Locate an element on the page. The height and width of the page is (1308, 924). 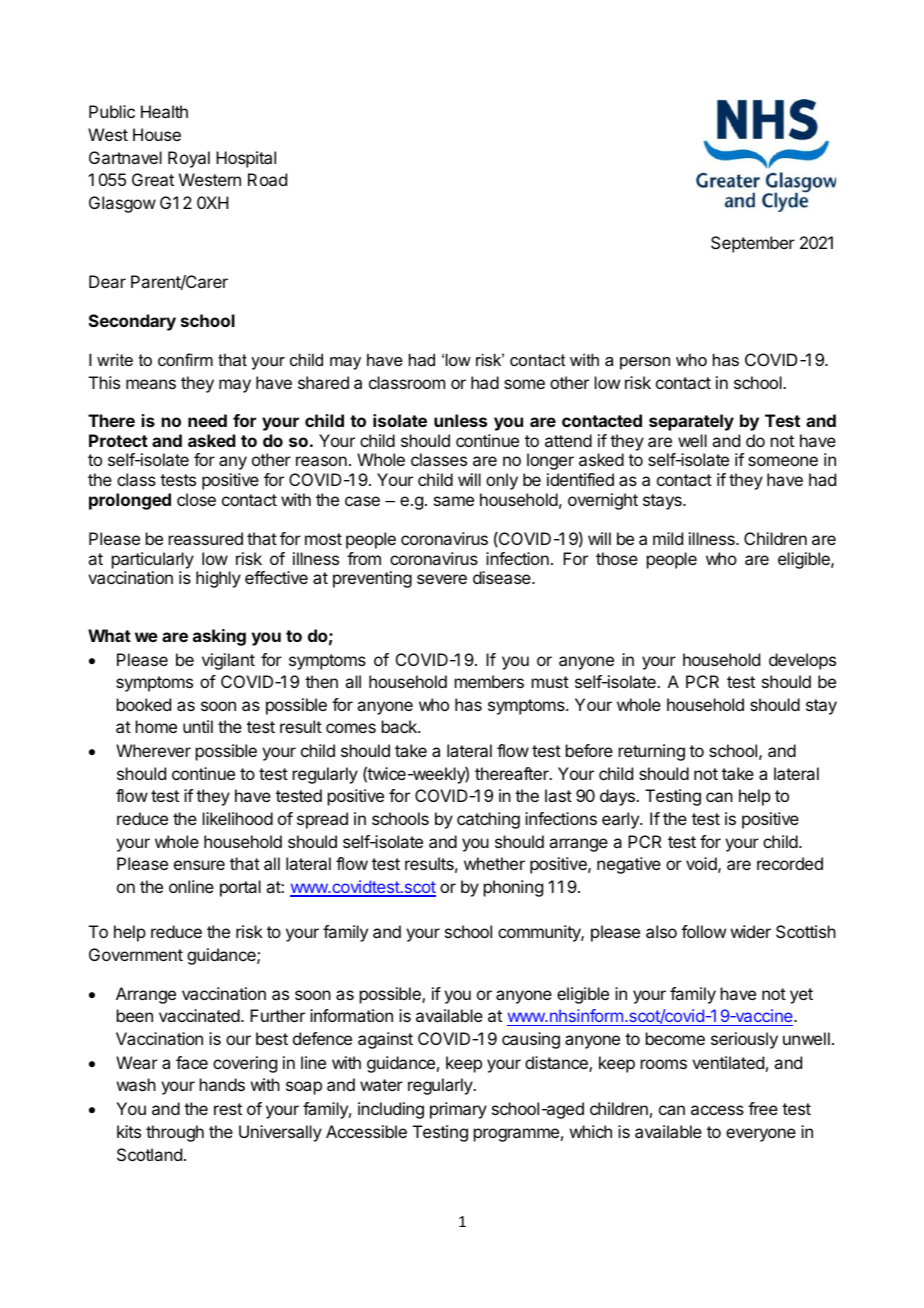
separately is located at coordinates (691, 422).
